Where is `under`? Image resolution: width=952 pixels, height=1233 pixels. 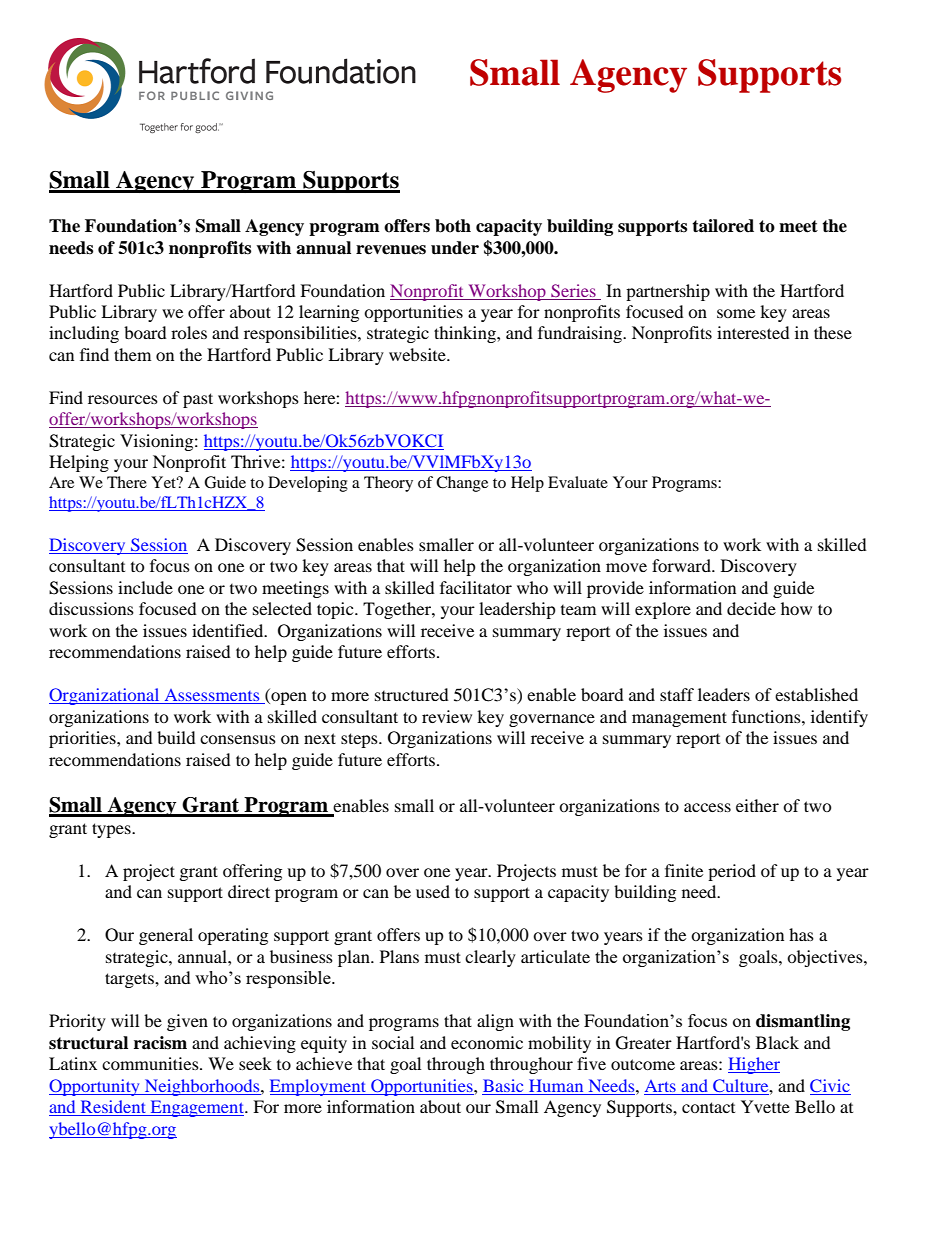
under is located at coordinates (455, 248).
